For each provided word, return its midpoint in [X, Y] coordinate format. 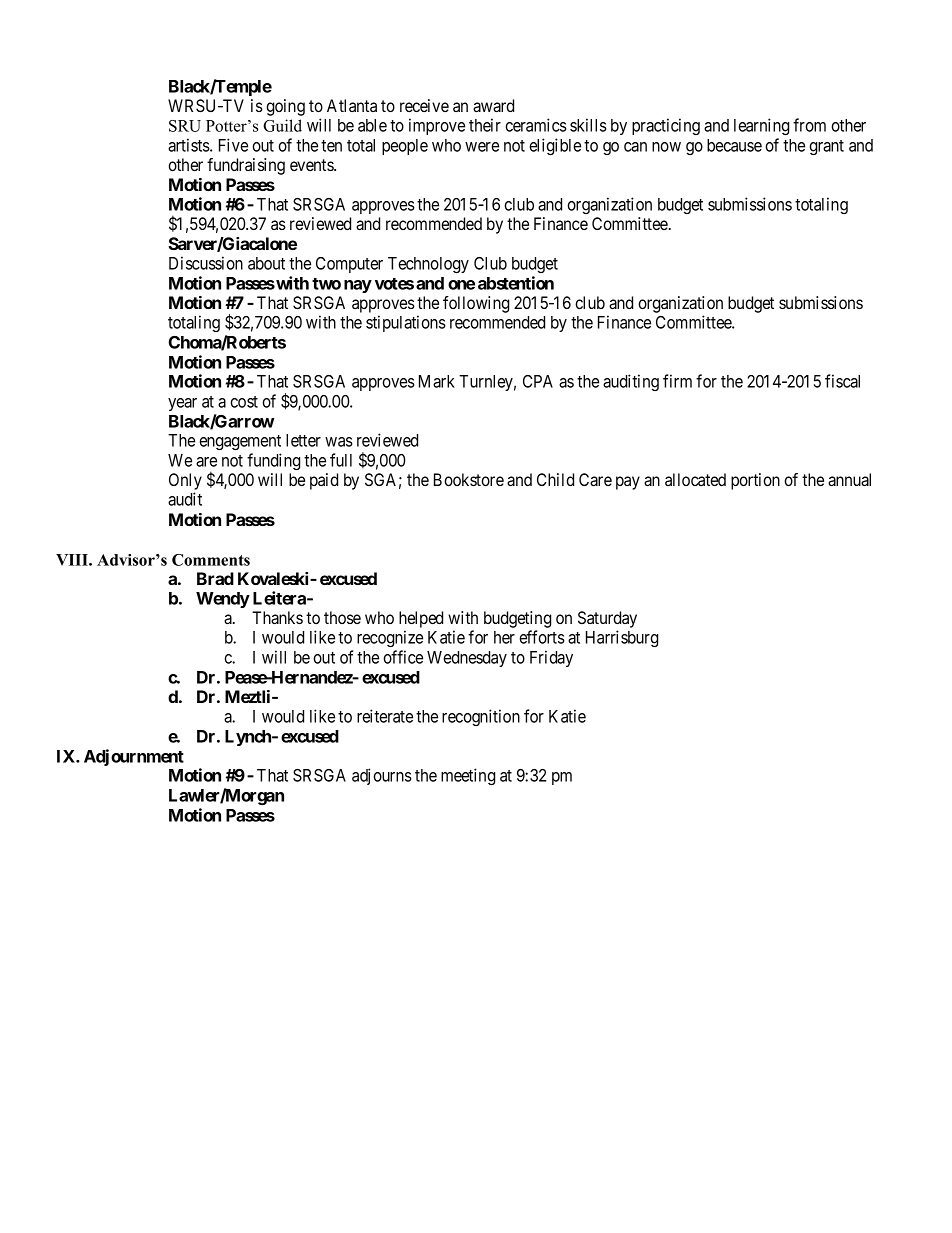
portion [755, 481]
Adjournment [134, 757]
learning [761, 126]
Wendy [223, 600]
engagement [240, 442]
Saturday [607, 619]
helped [421, 619]
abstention [516, 283]
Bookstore [469, 479]
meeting [468, 776]
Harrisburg [622, 638]
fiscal [842, 381]
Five [233, 145]
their [485, 125]
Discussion [206, 263]
